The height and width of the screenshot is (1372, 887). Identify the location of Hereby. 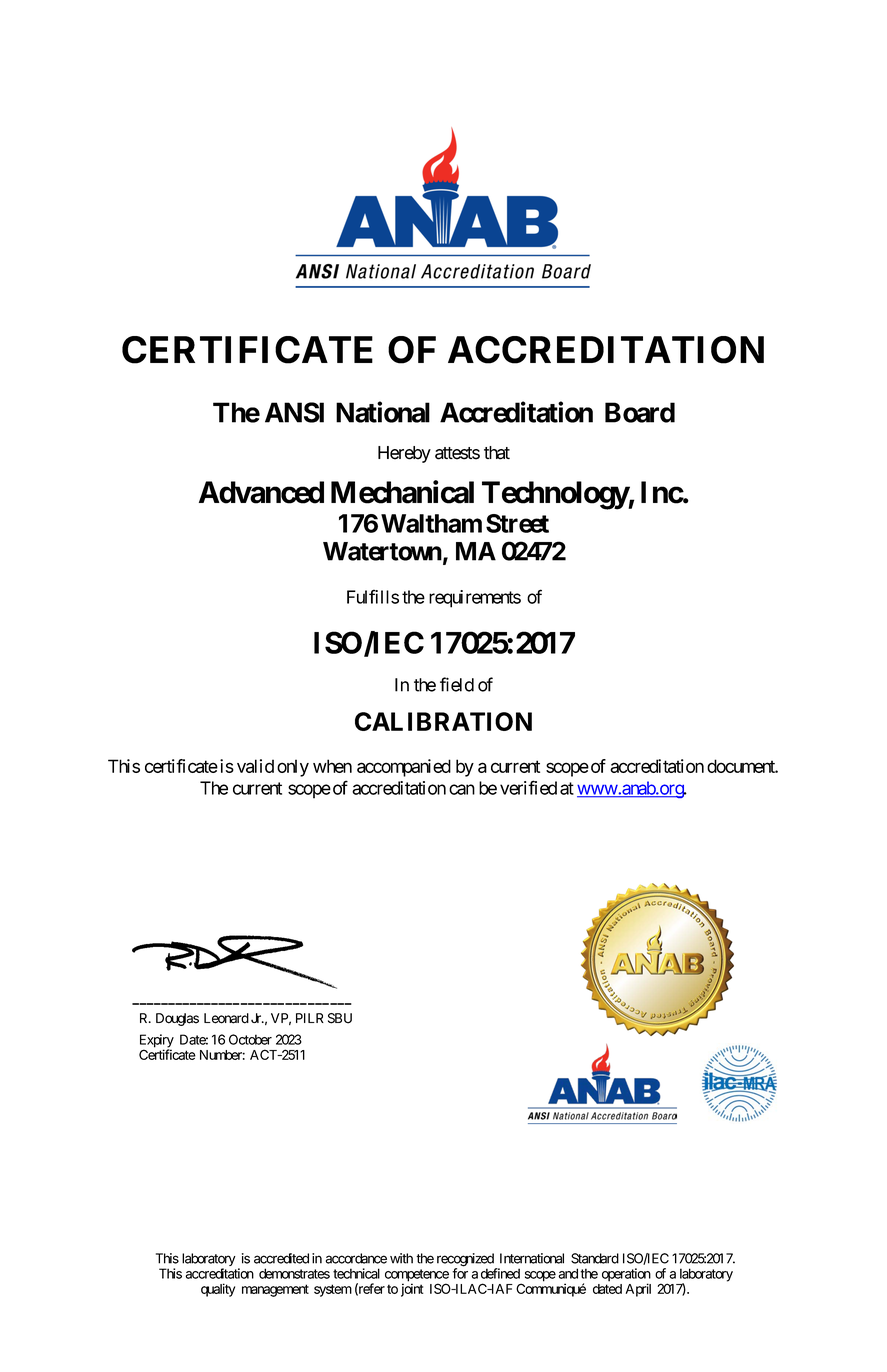
(404, 454).
